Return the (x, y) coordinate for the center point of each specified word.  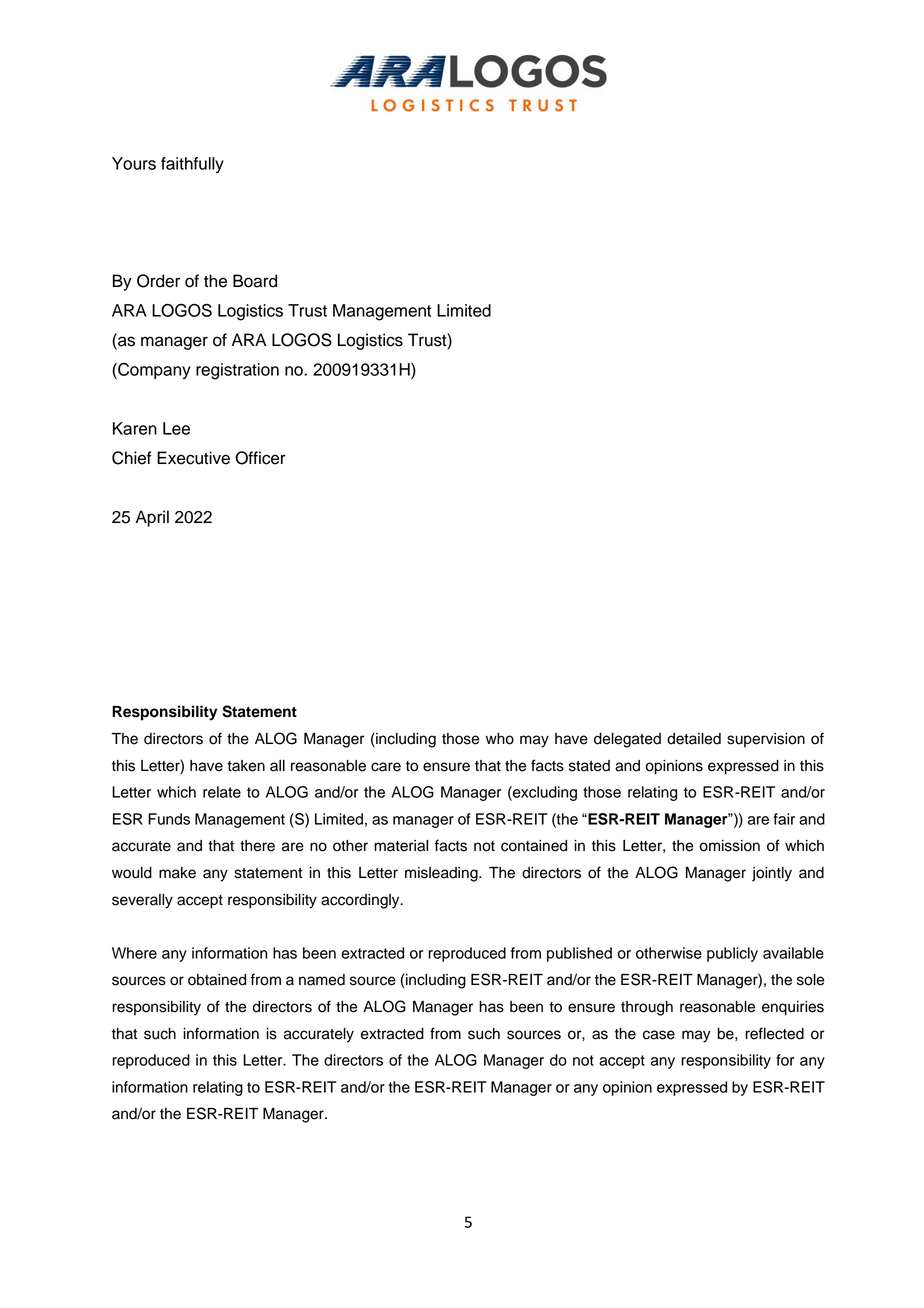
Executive (193, 458)
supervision (766, 740)
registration (237, 371)
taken (246, 766)
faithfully (192, 165)
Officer (260, 458)
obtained (217, 980)
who (500, 739)
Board (255, 281)
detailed (694, 739)
